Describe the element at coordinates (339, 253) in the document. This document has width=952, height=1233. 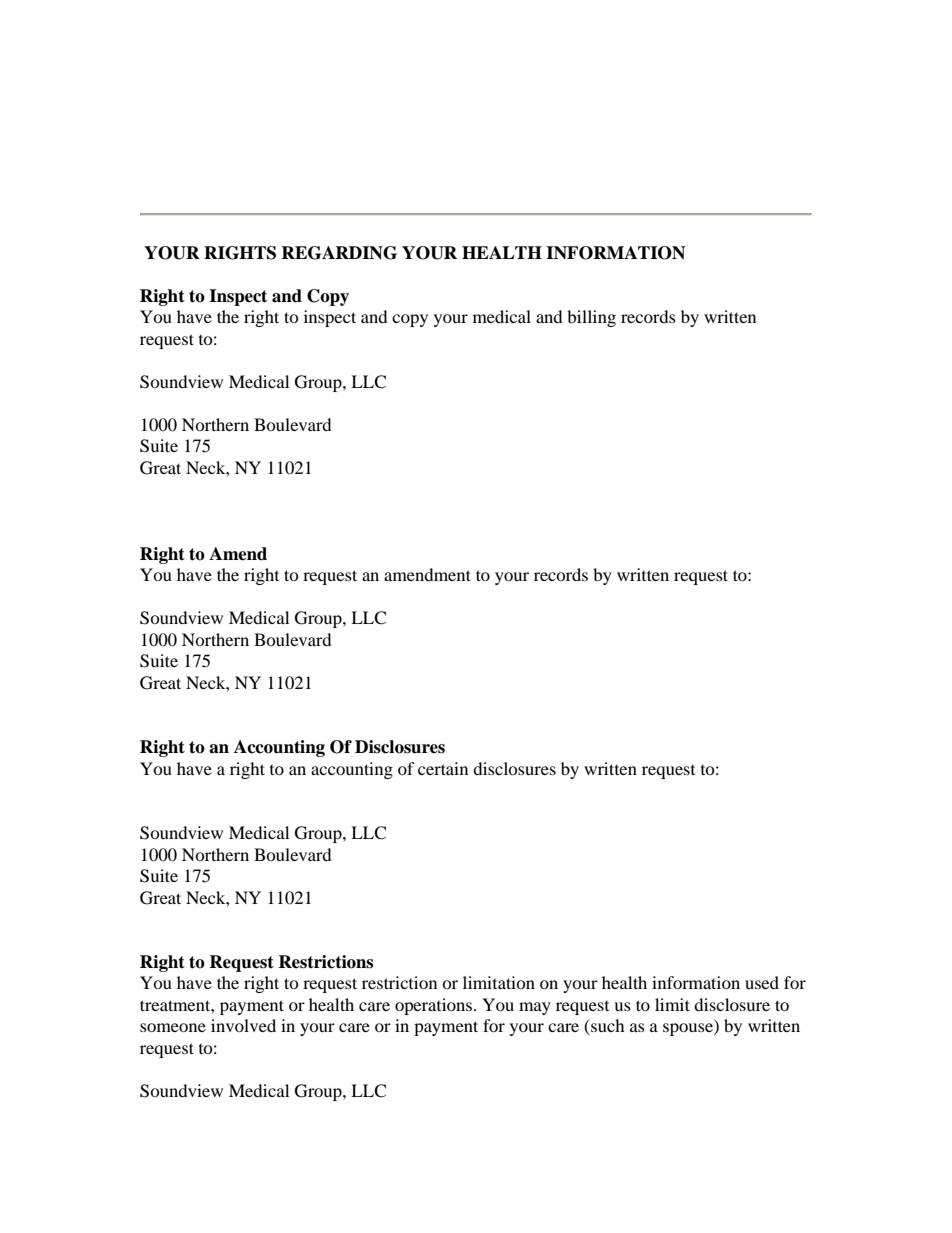
I see `REGARDING` at that location.
